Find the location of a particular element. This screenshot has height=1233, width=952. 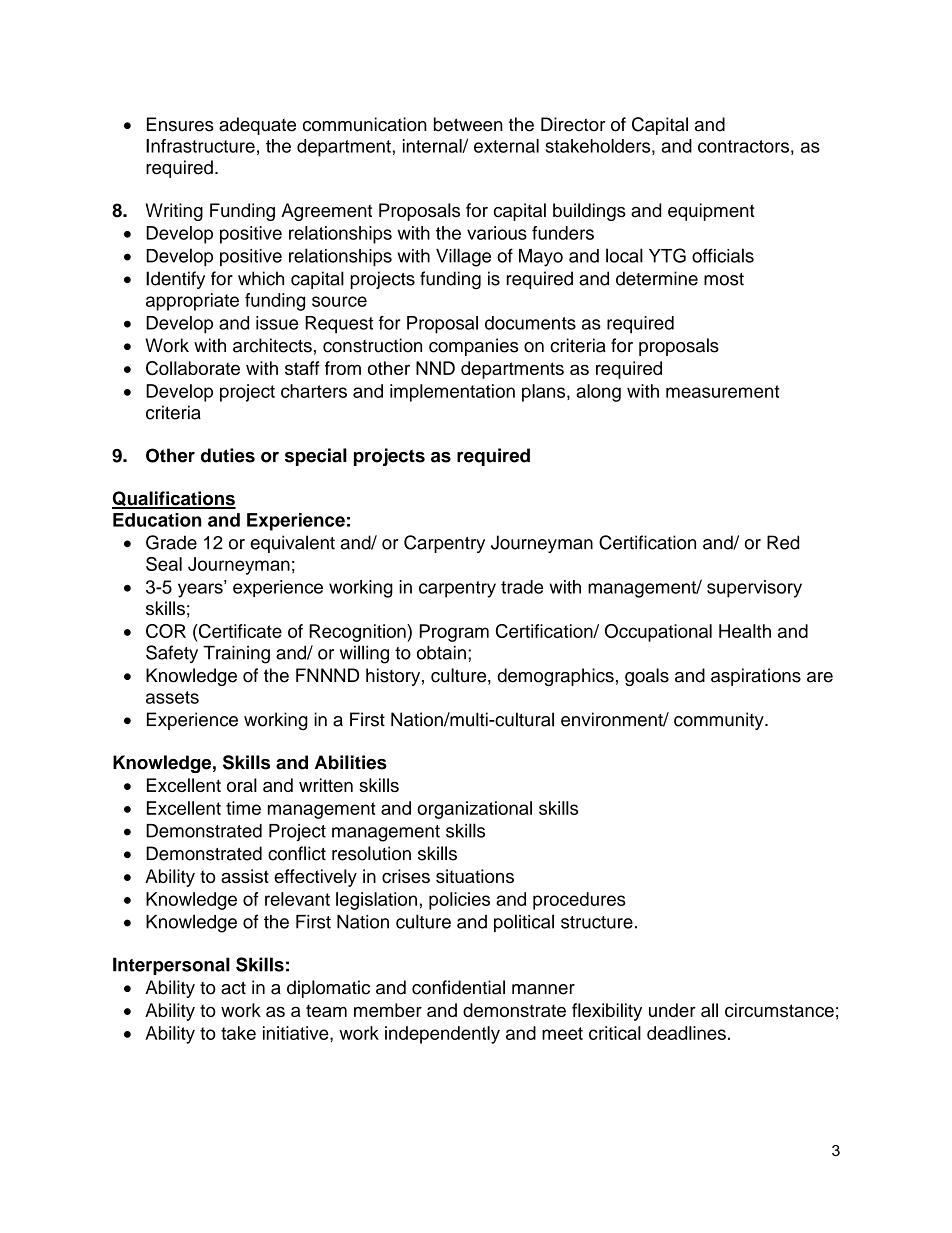

supervisory is located at coordinates (754, 589).
